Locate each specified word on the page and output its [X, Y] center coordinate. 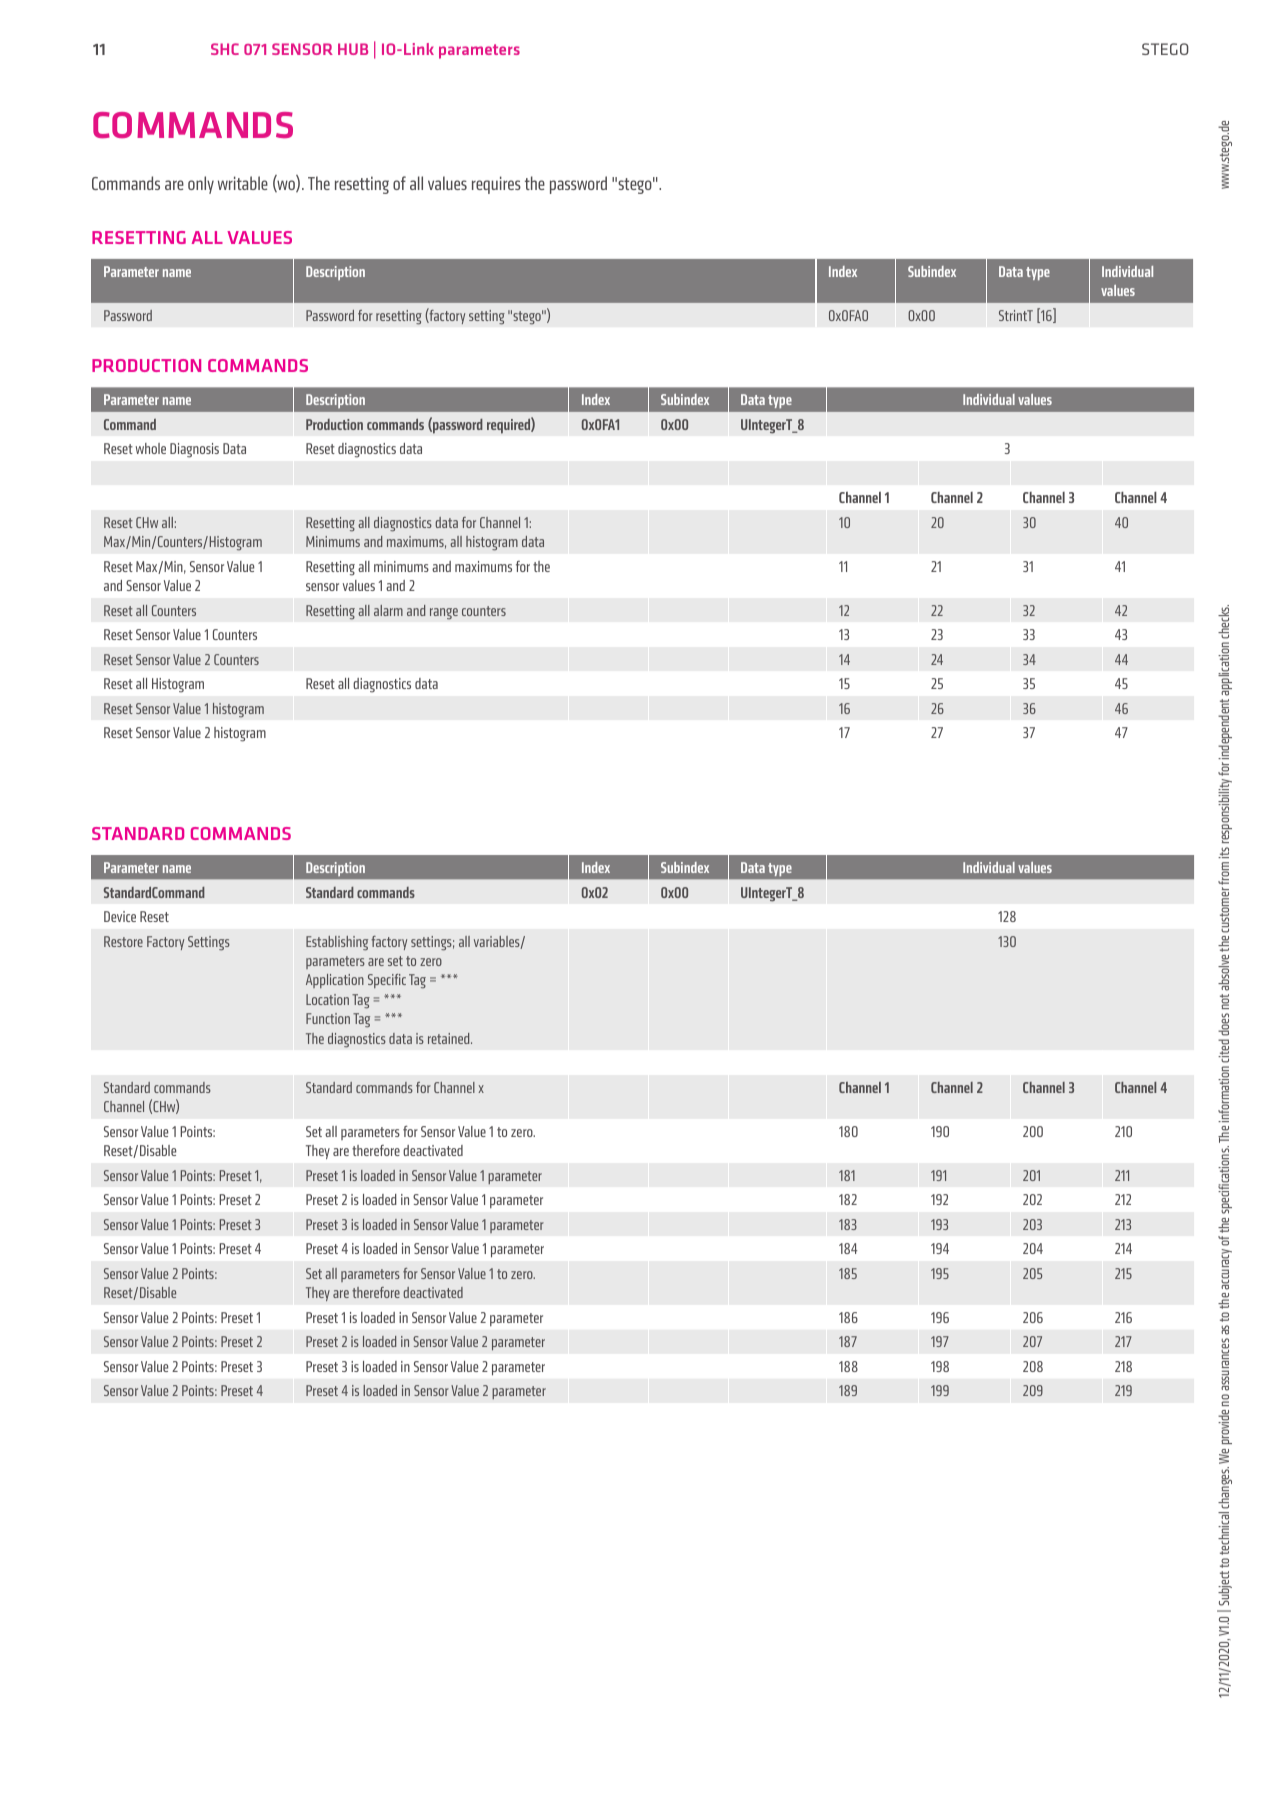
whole [151, 448]
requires [496, 185]
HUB [353, 49]
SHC [225, 49]
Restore [123, 941]
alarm [388, 610]
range [444, 614]
